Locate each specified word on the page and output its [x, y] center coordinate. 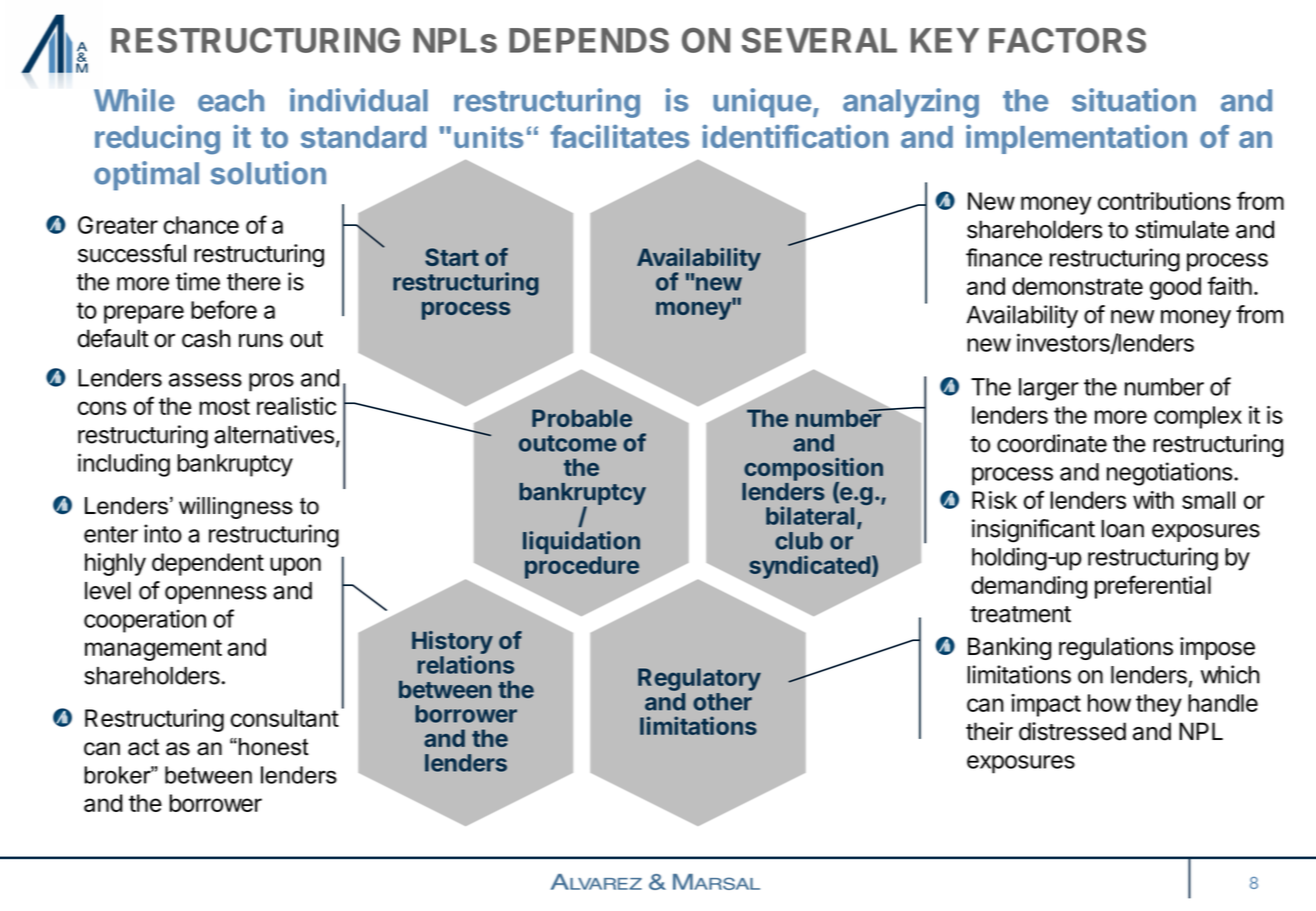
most [224, 406]
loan [1122, 529]
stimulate [1182, 229]
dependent [208, 564]
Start [452, 257]
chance [201, 225]
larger [1049, 389]
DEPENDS [589, 40]
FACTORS [1067, 40]
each [231, 100]
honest [272, 747]
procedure [582, 567]
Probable [582, 418]
